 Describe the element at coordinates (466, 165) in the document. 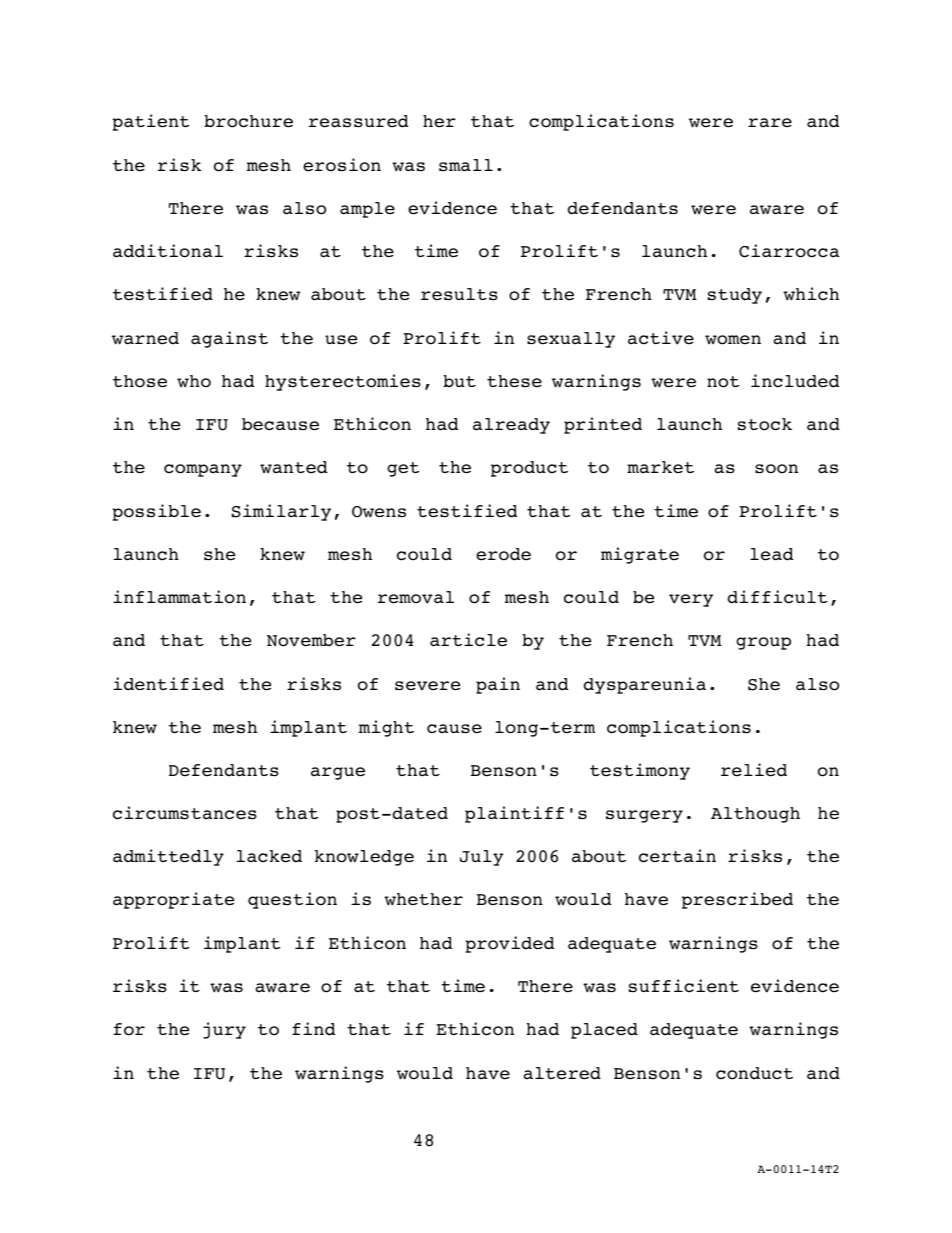

I see `small` at that location.
